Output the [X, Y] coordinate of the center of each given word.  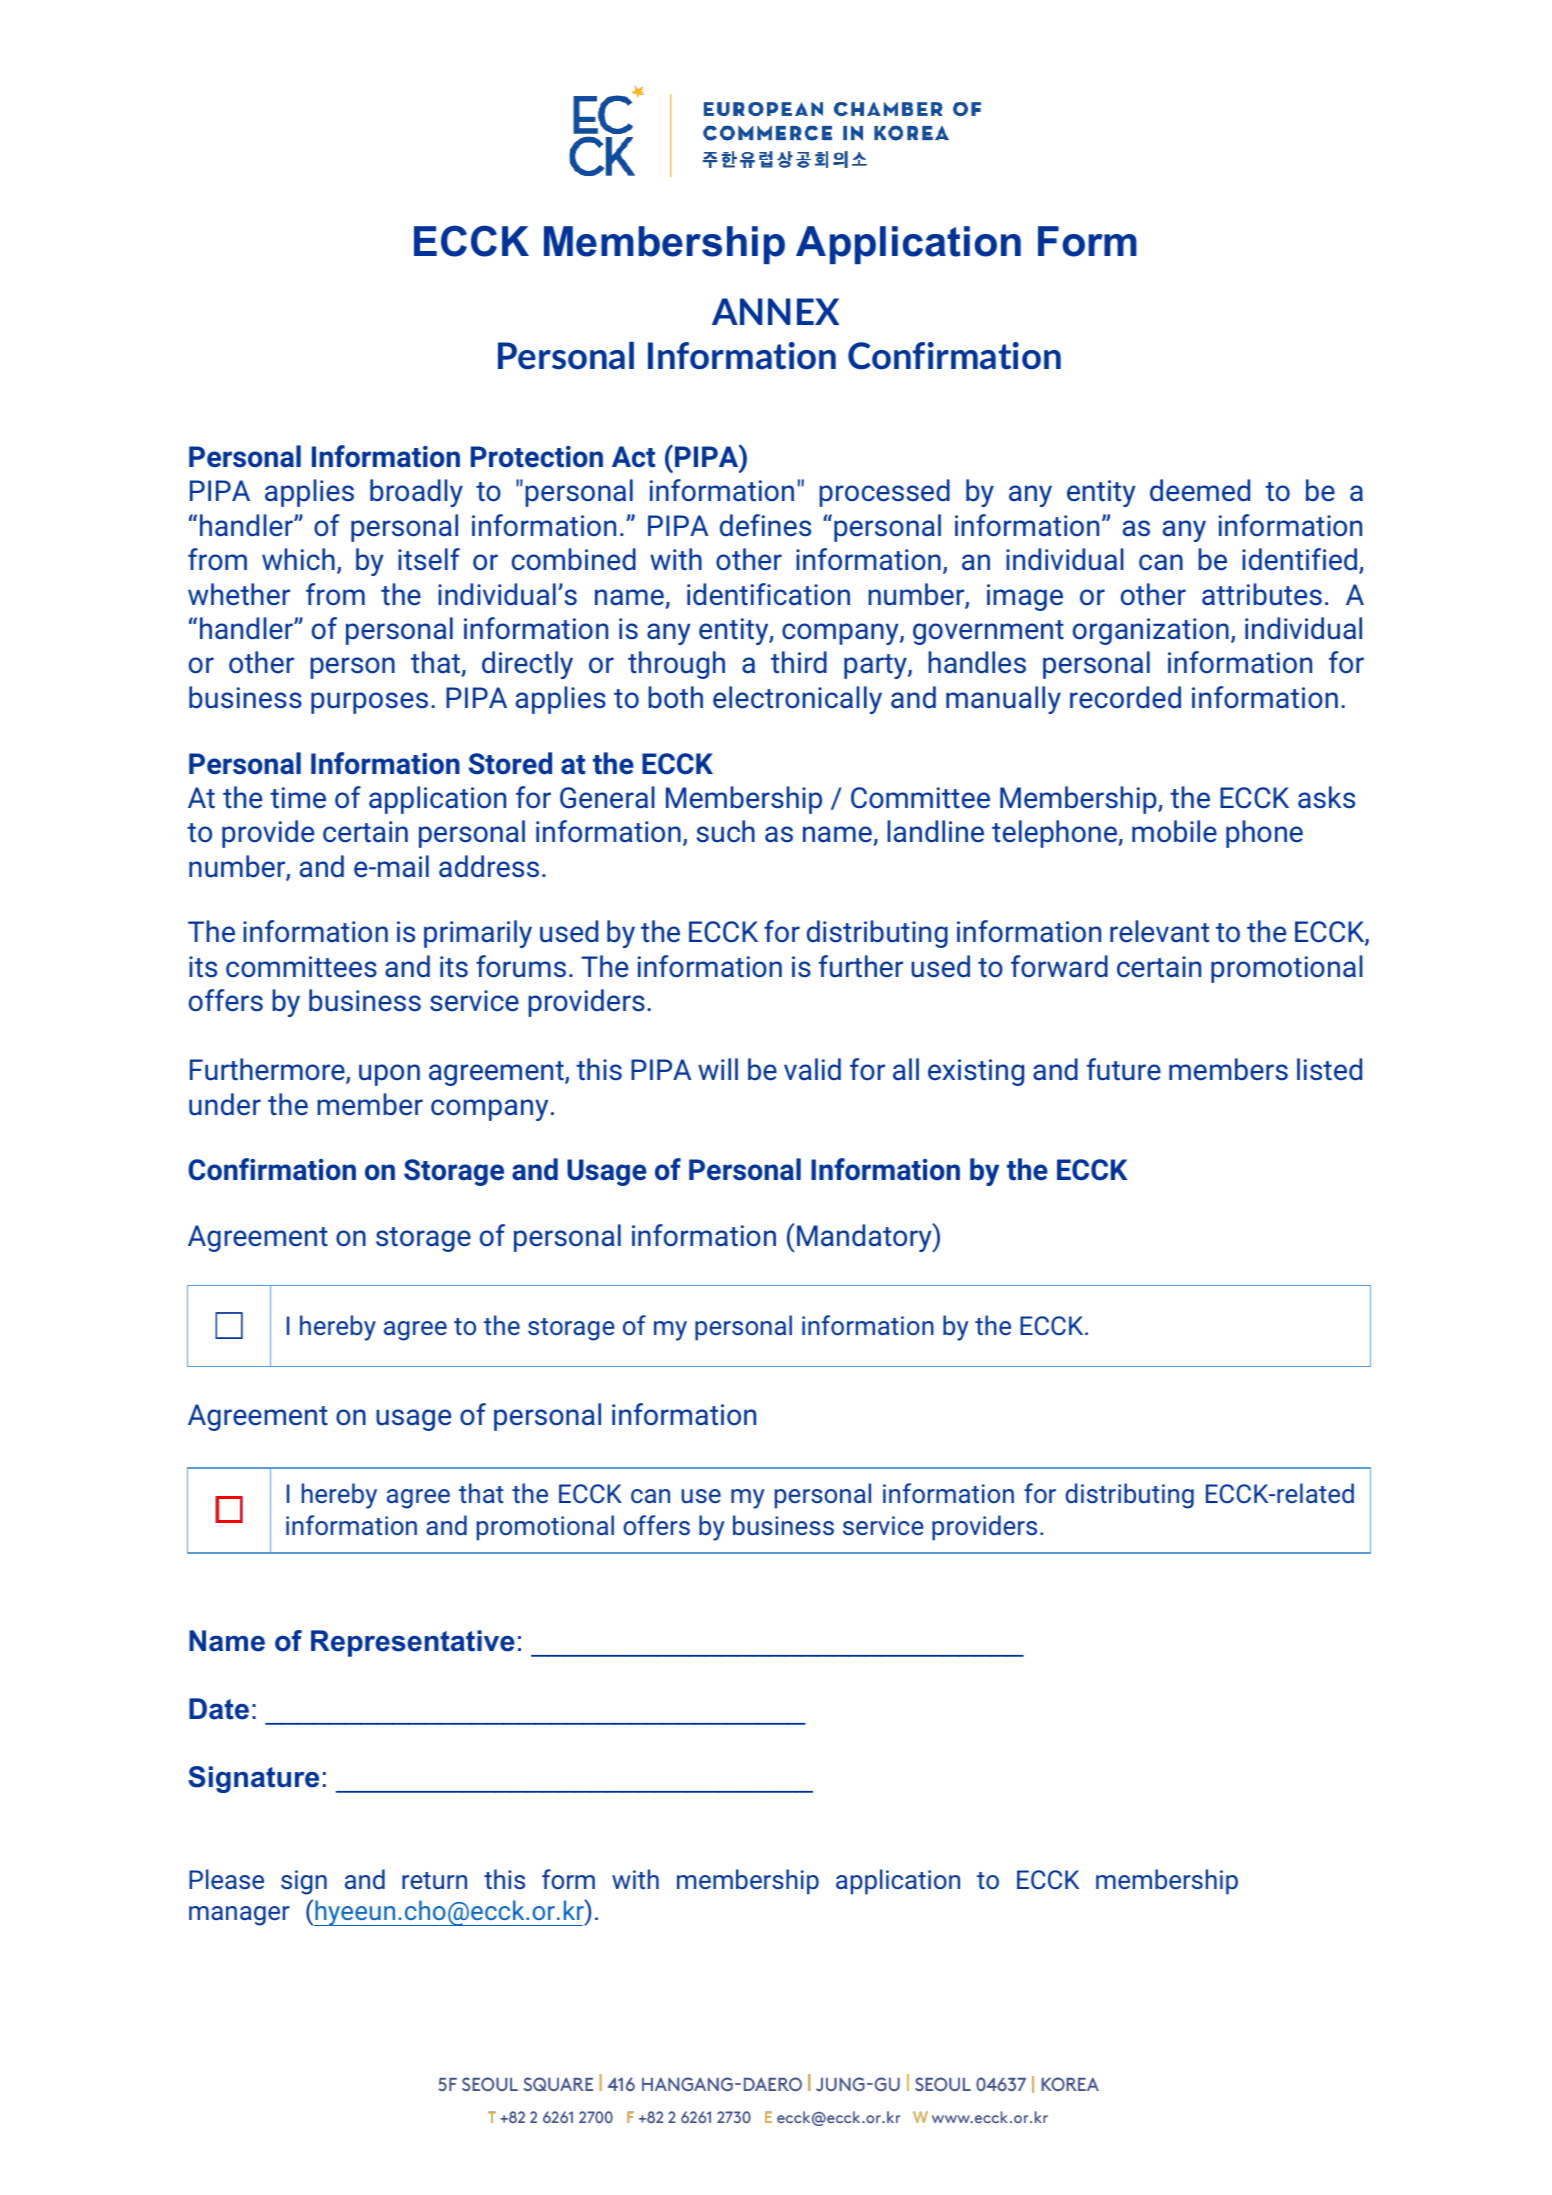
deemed [1200, 490]
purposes [369, 703]
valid [812, 1069]
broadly [416, 493]
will [718, 1069]
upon [389, 1075]
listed [1329, 1069]
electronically [797, 700]
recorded [1125, 697]
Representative [413, 1643]
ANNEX [775, 311]
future [1124, 1069]
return [434, 1880]
